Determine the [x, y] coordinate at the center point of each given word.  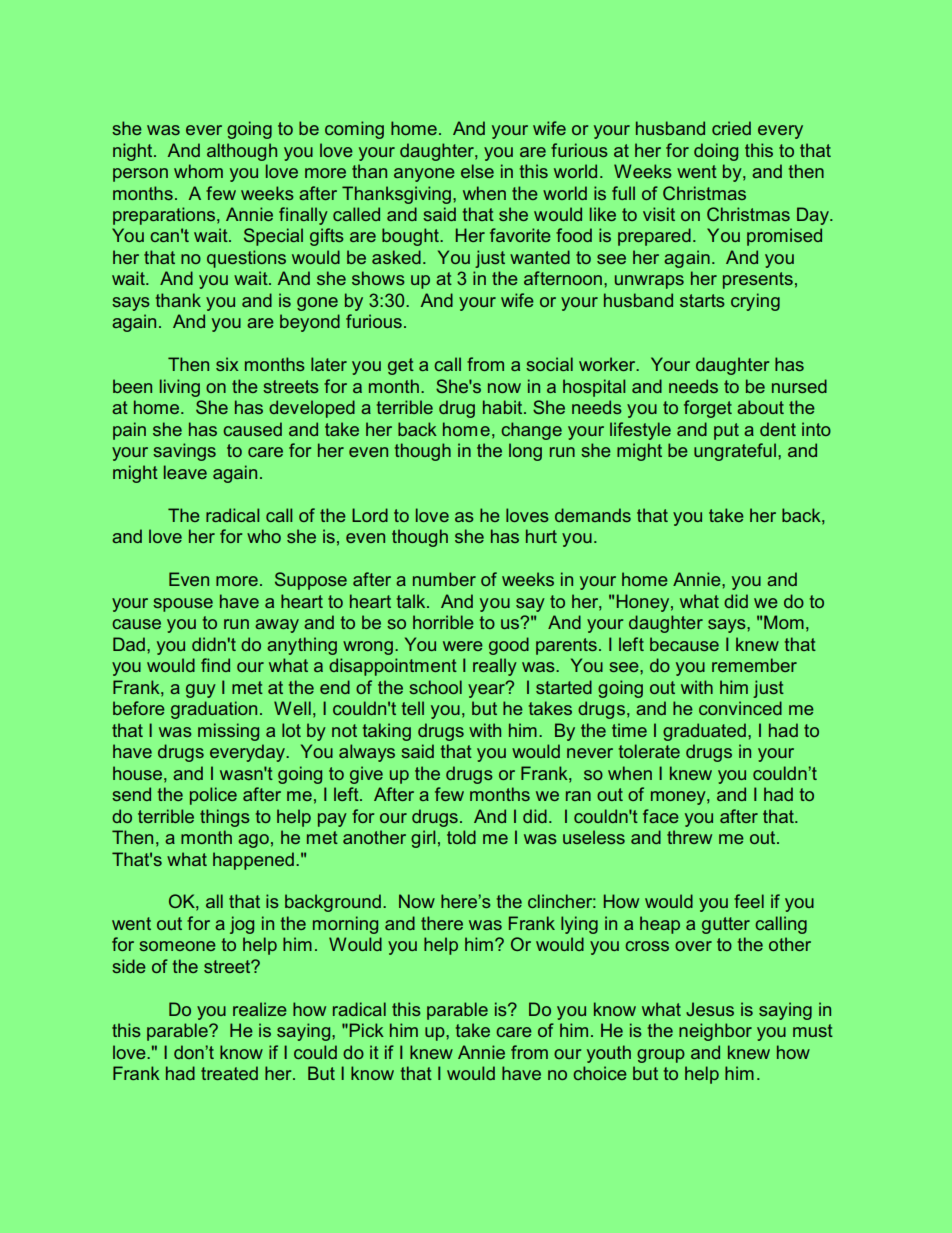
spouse [183, 605]
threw [689, 837]
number [444, 579]
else [477, 171]
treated [229, 1073]
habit [504, 407]
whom [198, 171]
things [225, 818]
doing [716, 152]
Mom [784, 622]
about [760, 407]
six [227, 364]
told [461, 837]
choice [600, 1073]
